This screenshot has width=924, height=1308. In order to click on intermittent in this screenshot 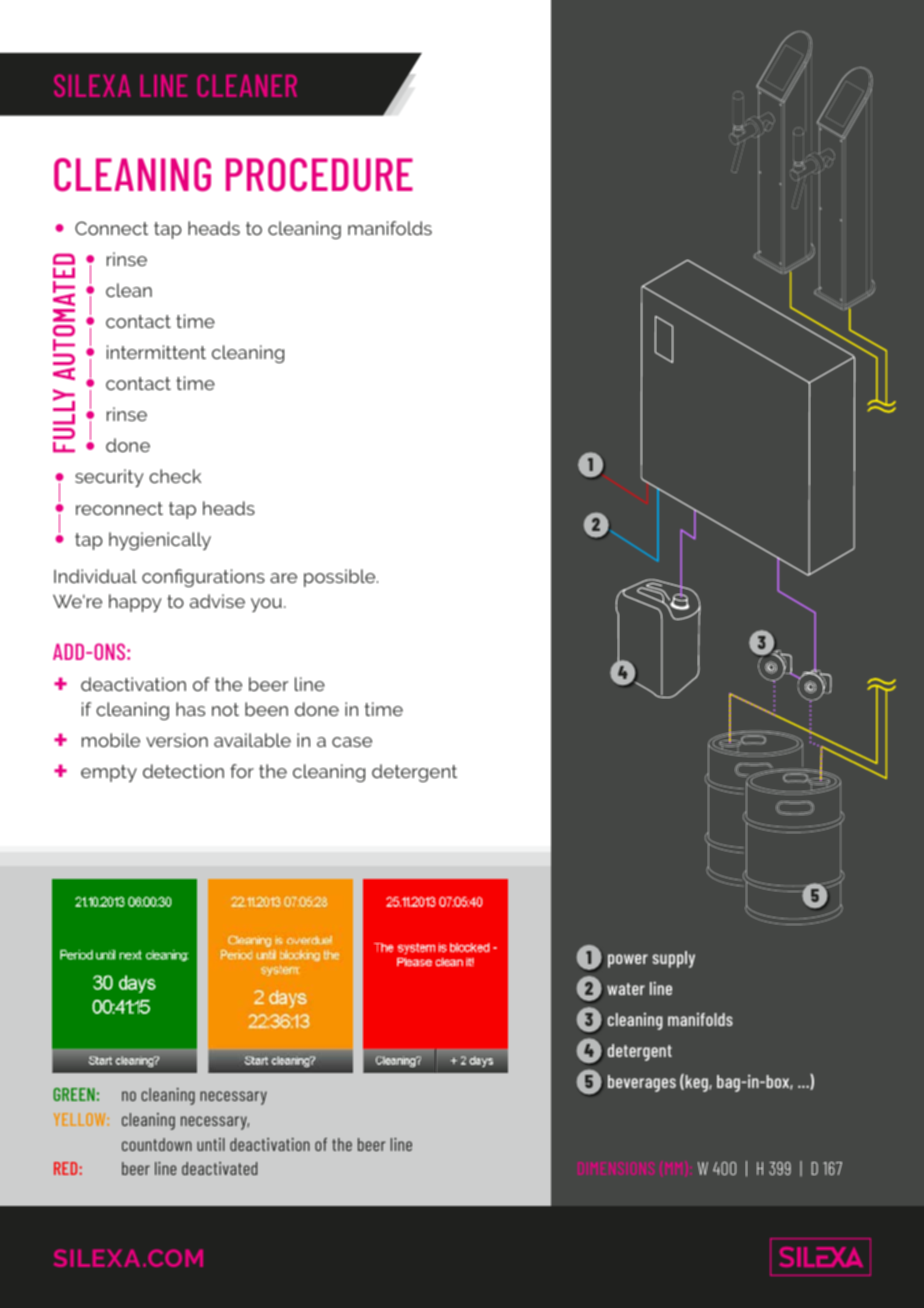, I will do `click(156, 352)`.
